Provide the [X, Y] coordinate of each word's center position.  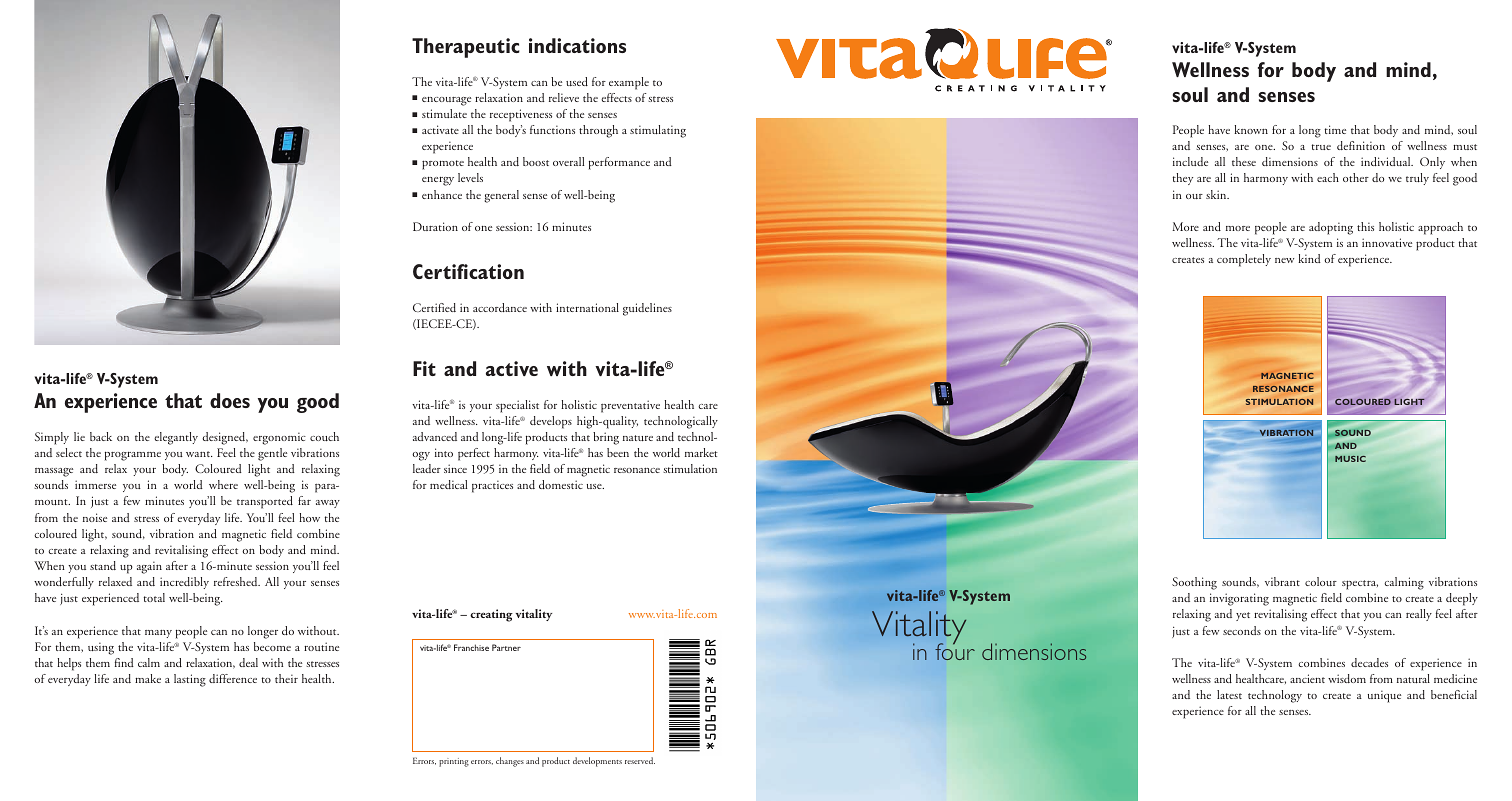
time [1335, 129]
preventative [630, 406]
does [230, 400]
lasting [190, 680]
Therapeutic [466, 48]
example [629, 83]
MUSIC [1350, 459]
